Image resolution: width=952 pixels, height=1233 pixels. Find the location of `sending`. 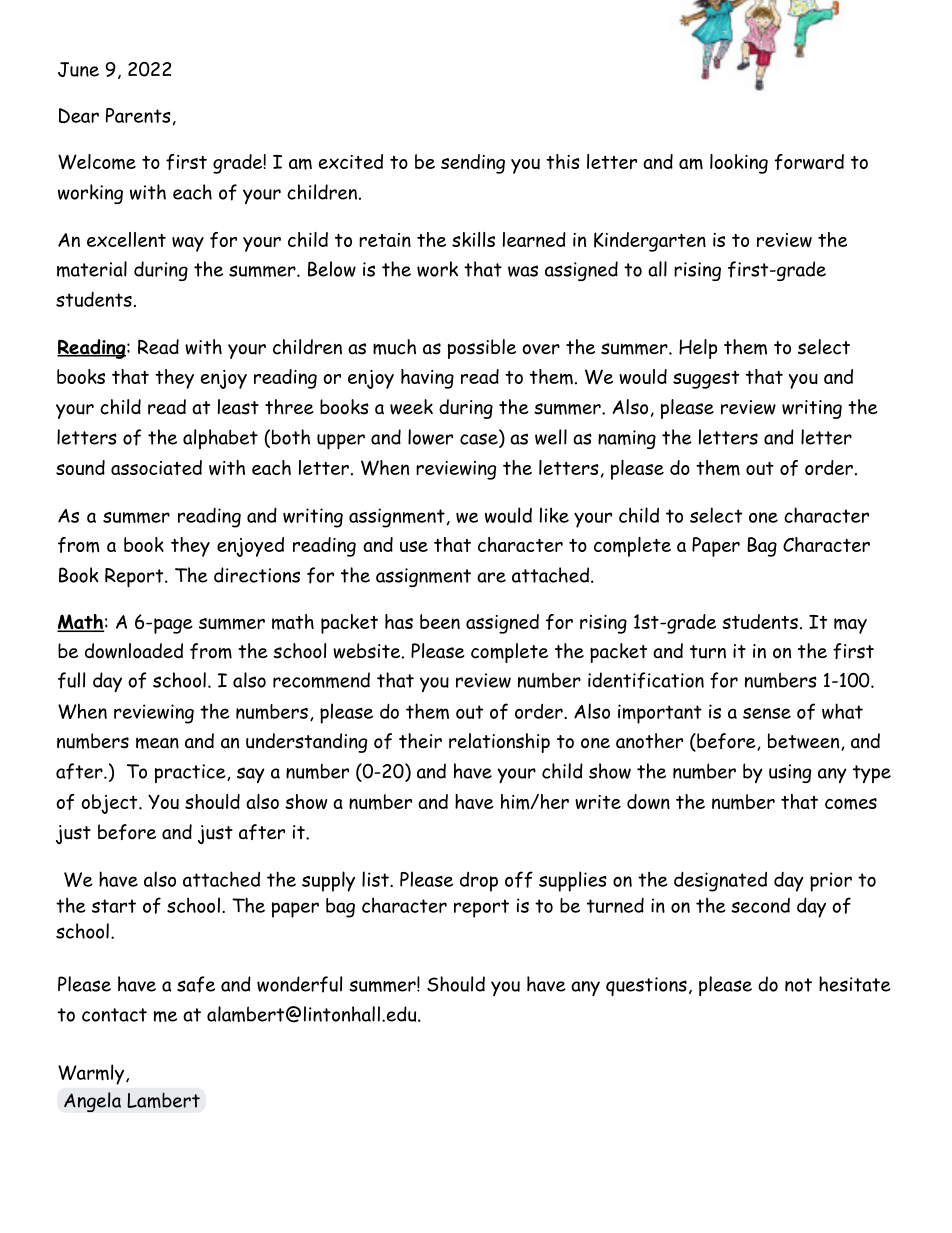

sending is located at coordinates (473, 164).
